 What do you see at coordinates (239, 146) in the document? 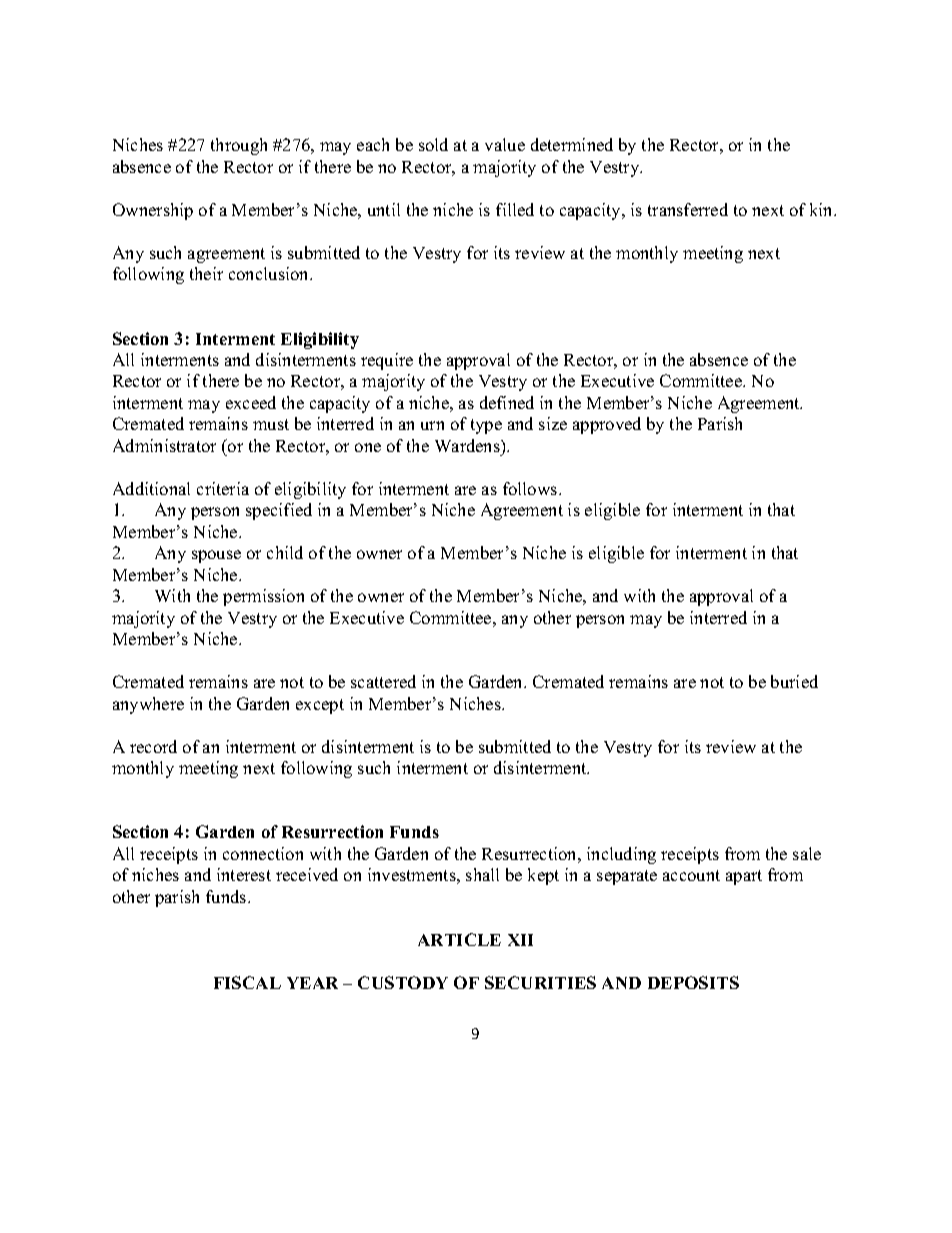
I see `through` at bounding box center [239, 146].
